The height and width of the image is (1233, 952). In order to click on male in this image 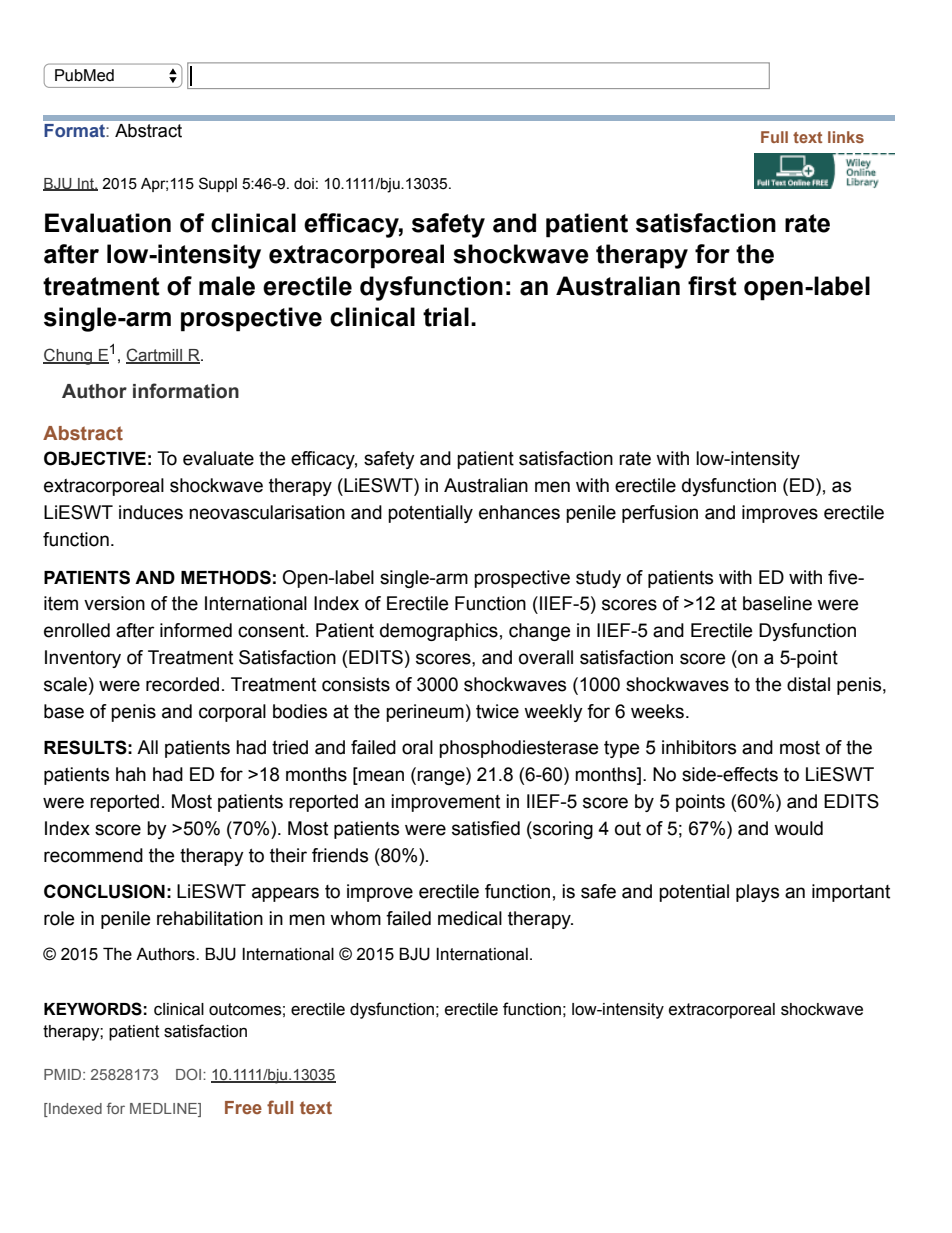, I will do `click(227, 286)`.
